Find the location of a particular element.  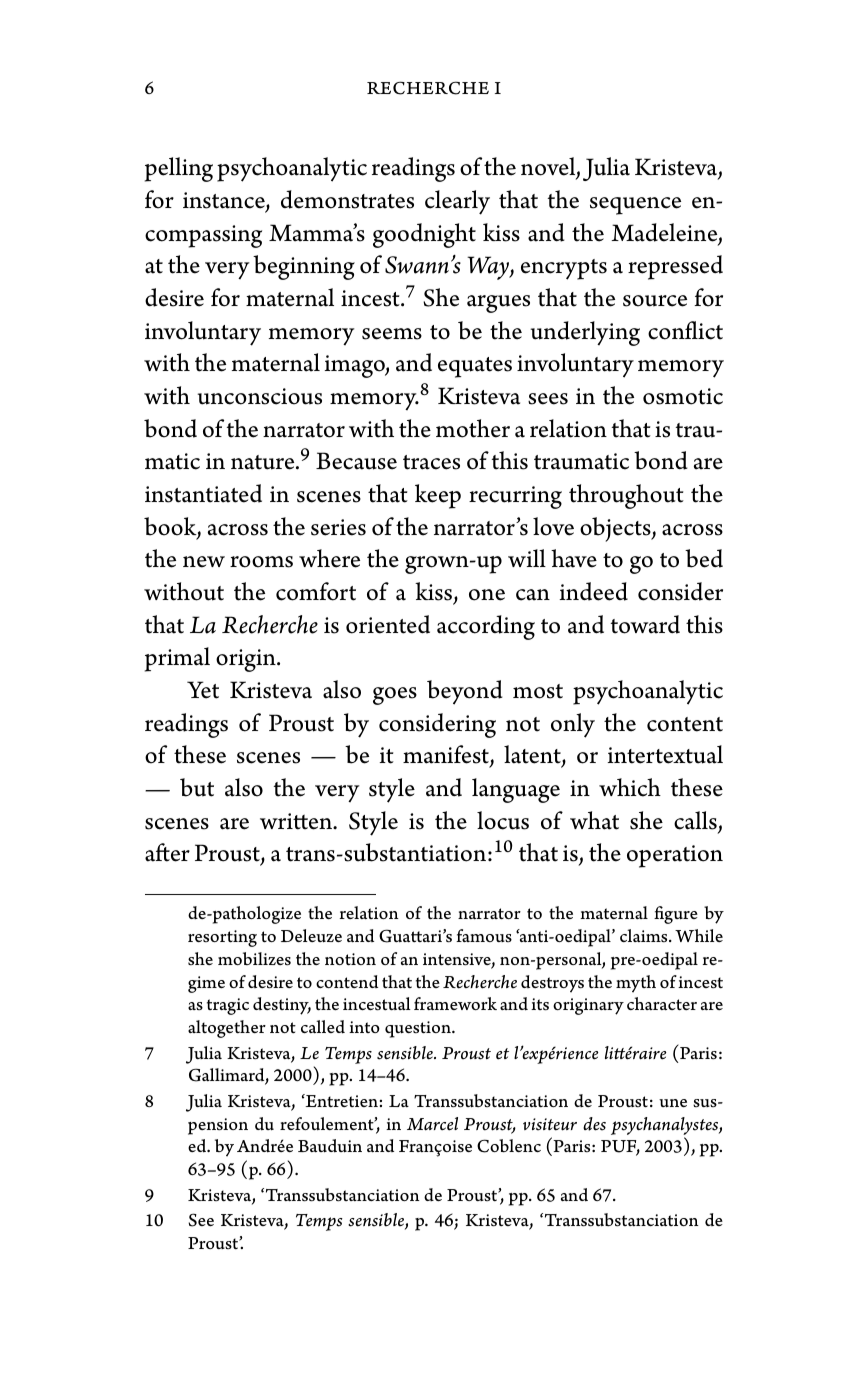

resorting is located at coordinates (222, 938).
